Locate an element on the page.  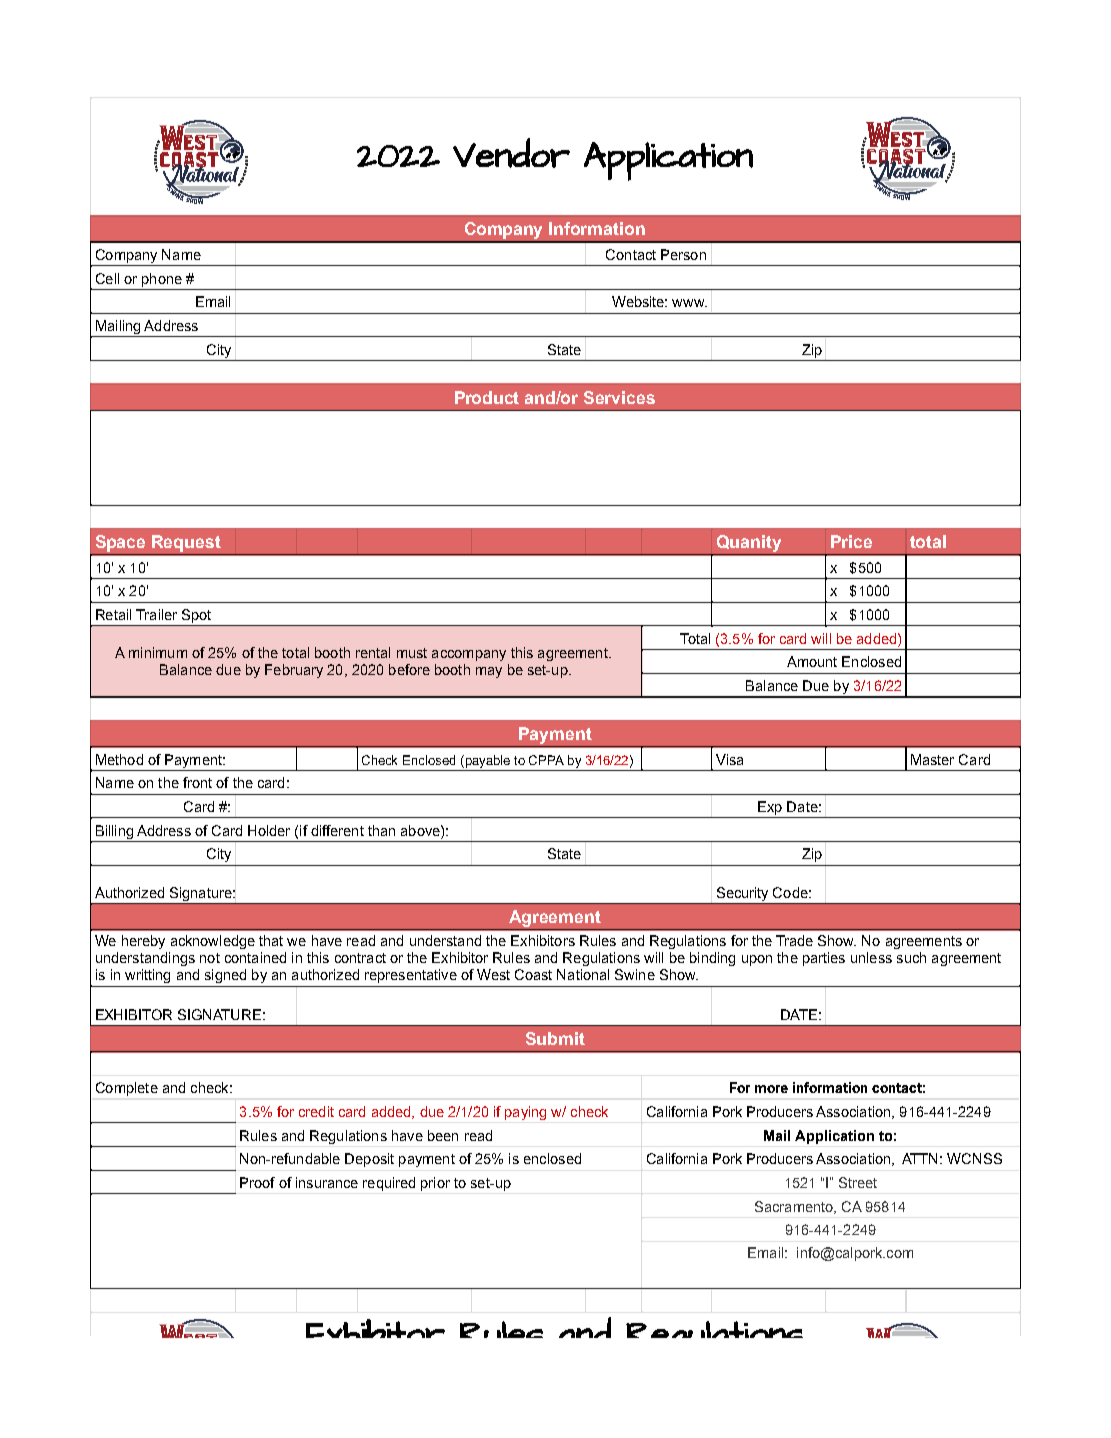
Exp is located at coordinates (770, 808).
